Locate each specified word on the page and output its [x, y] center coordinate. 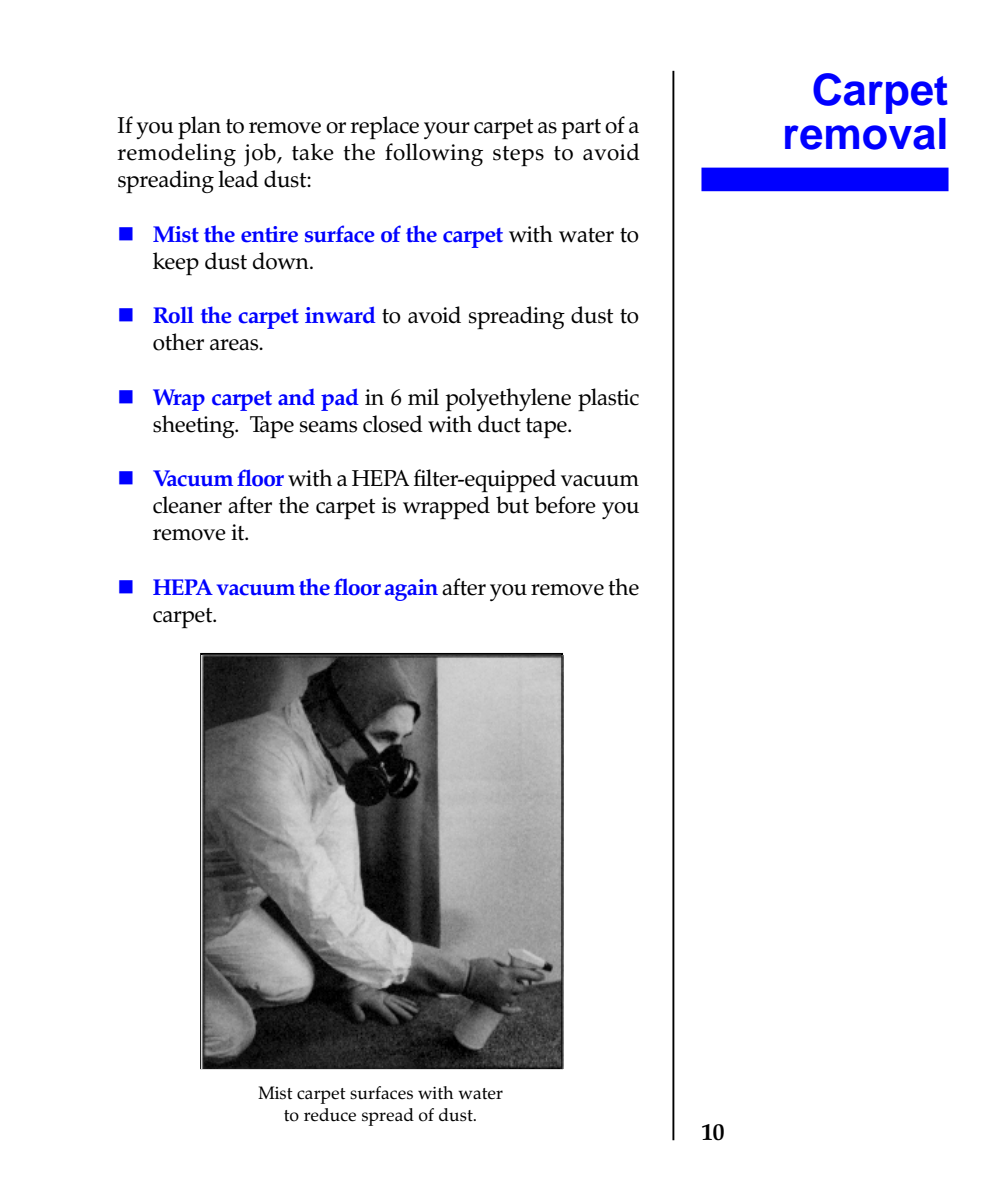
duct [499, 424]
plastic [608, 399]
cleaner [187, 505]
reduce [330, 1115]
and [296, 397]
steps [518, 156]
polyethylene [508, 400]
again [411, 590]
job [261, 154]
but [512, 505]
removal [865, 134]
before [565, 505]
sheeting [195, 426]
